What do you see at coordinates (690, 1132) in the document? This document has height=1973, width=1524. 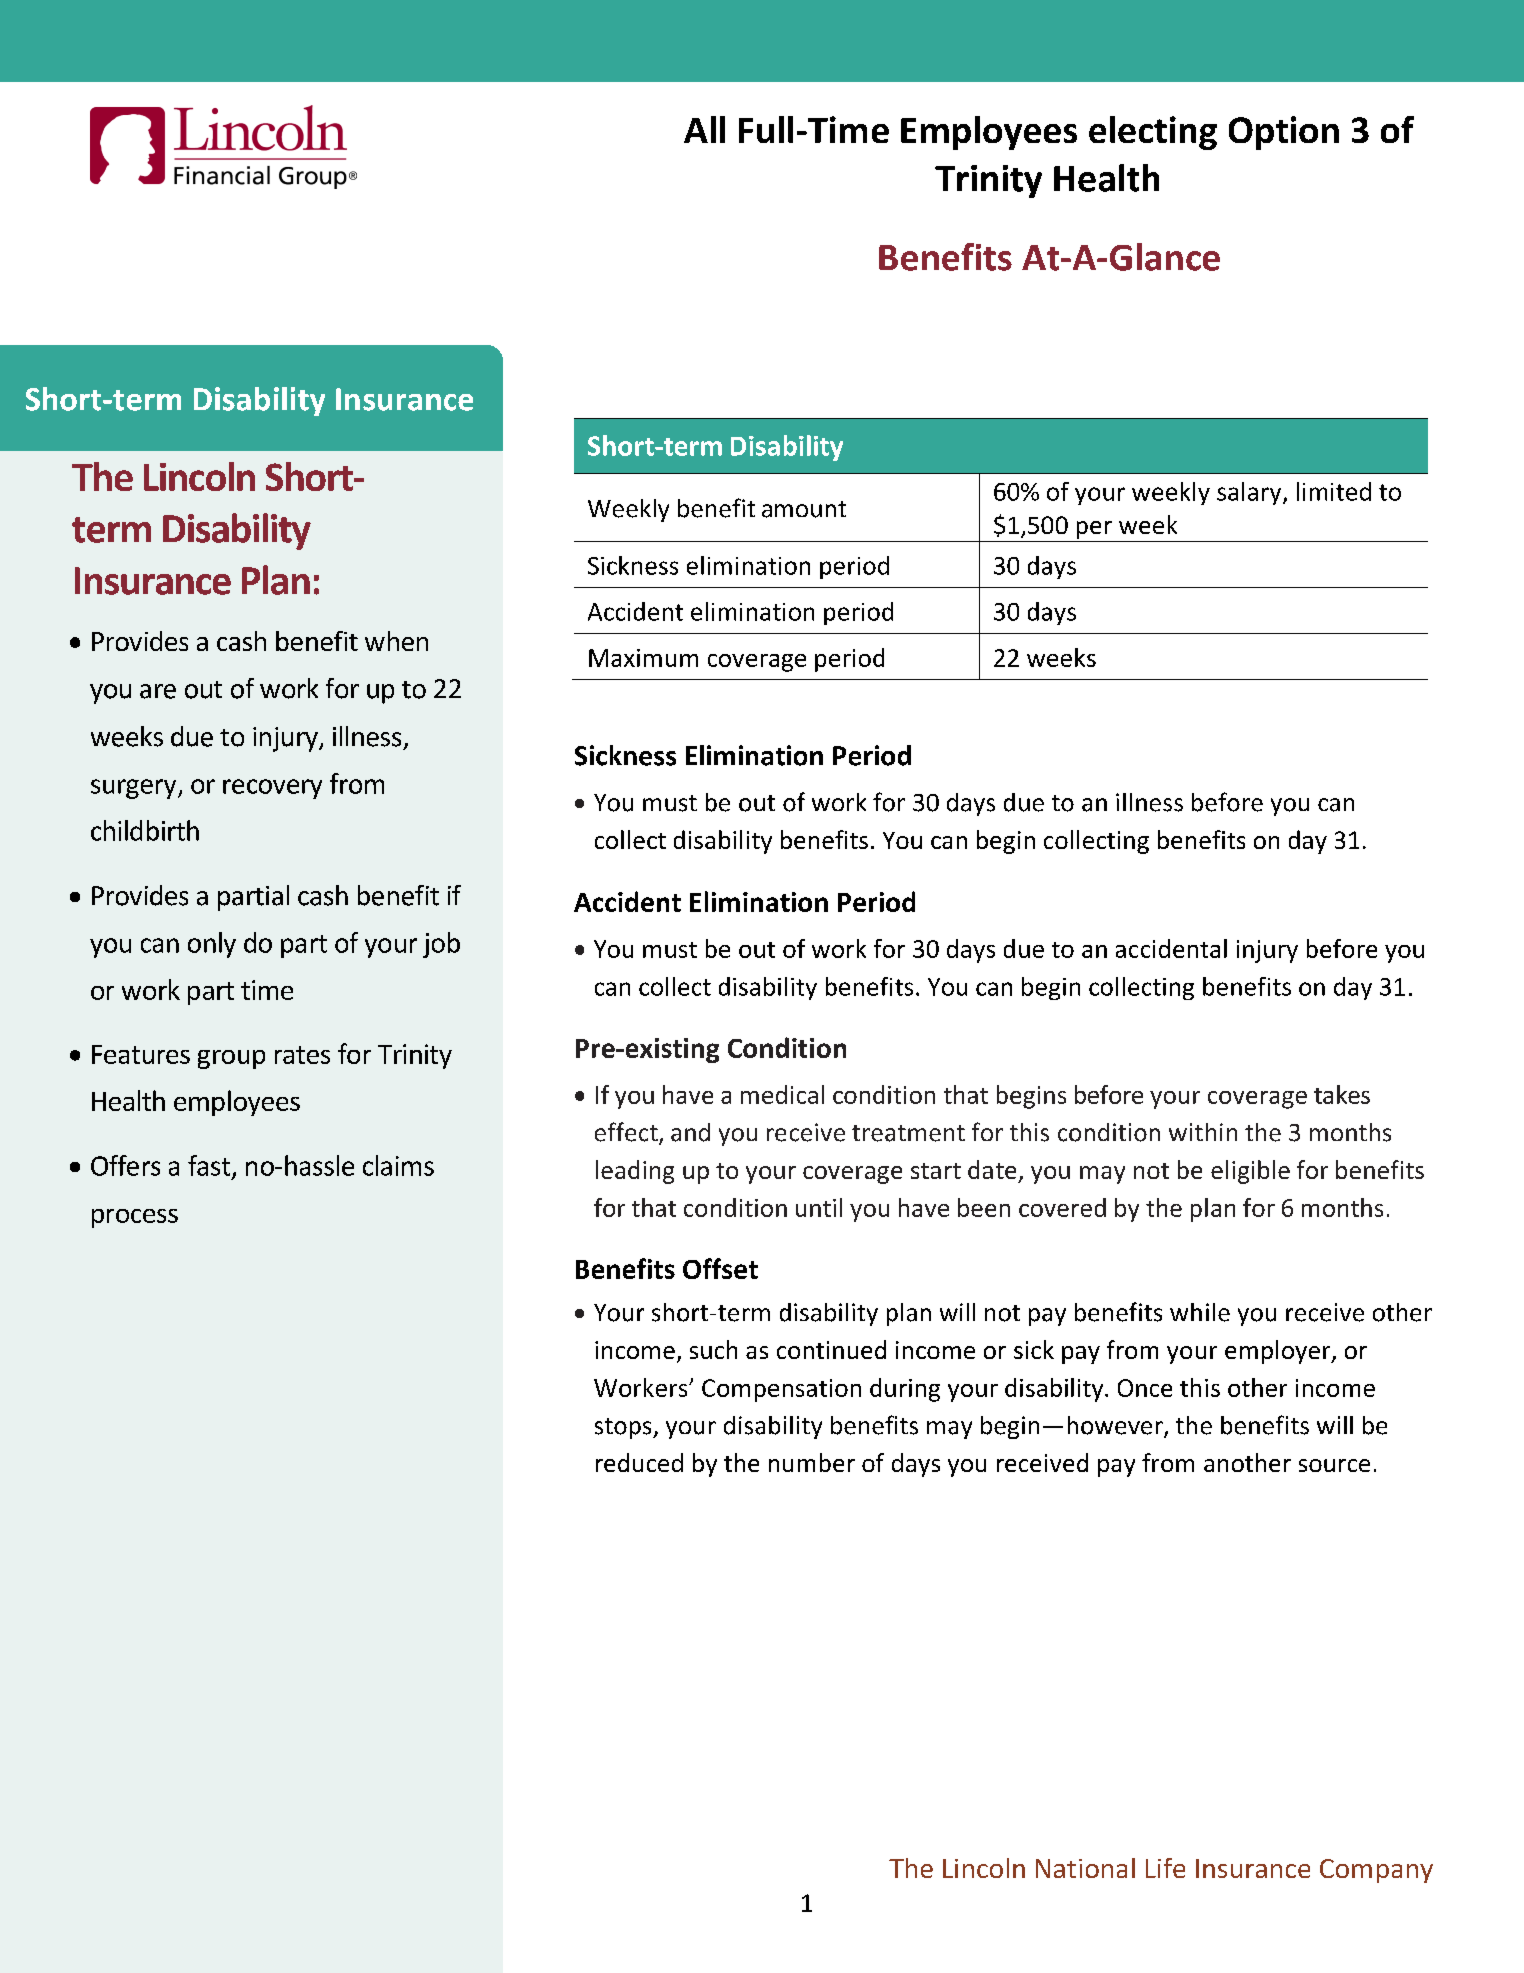 I see `and` at bounding box center [690, 1132].
